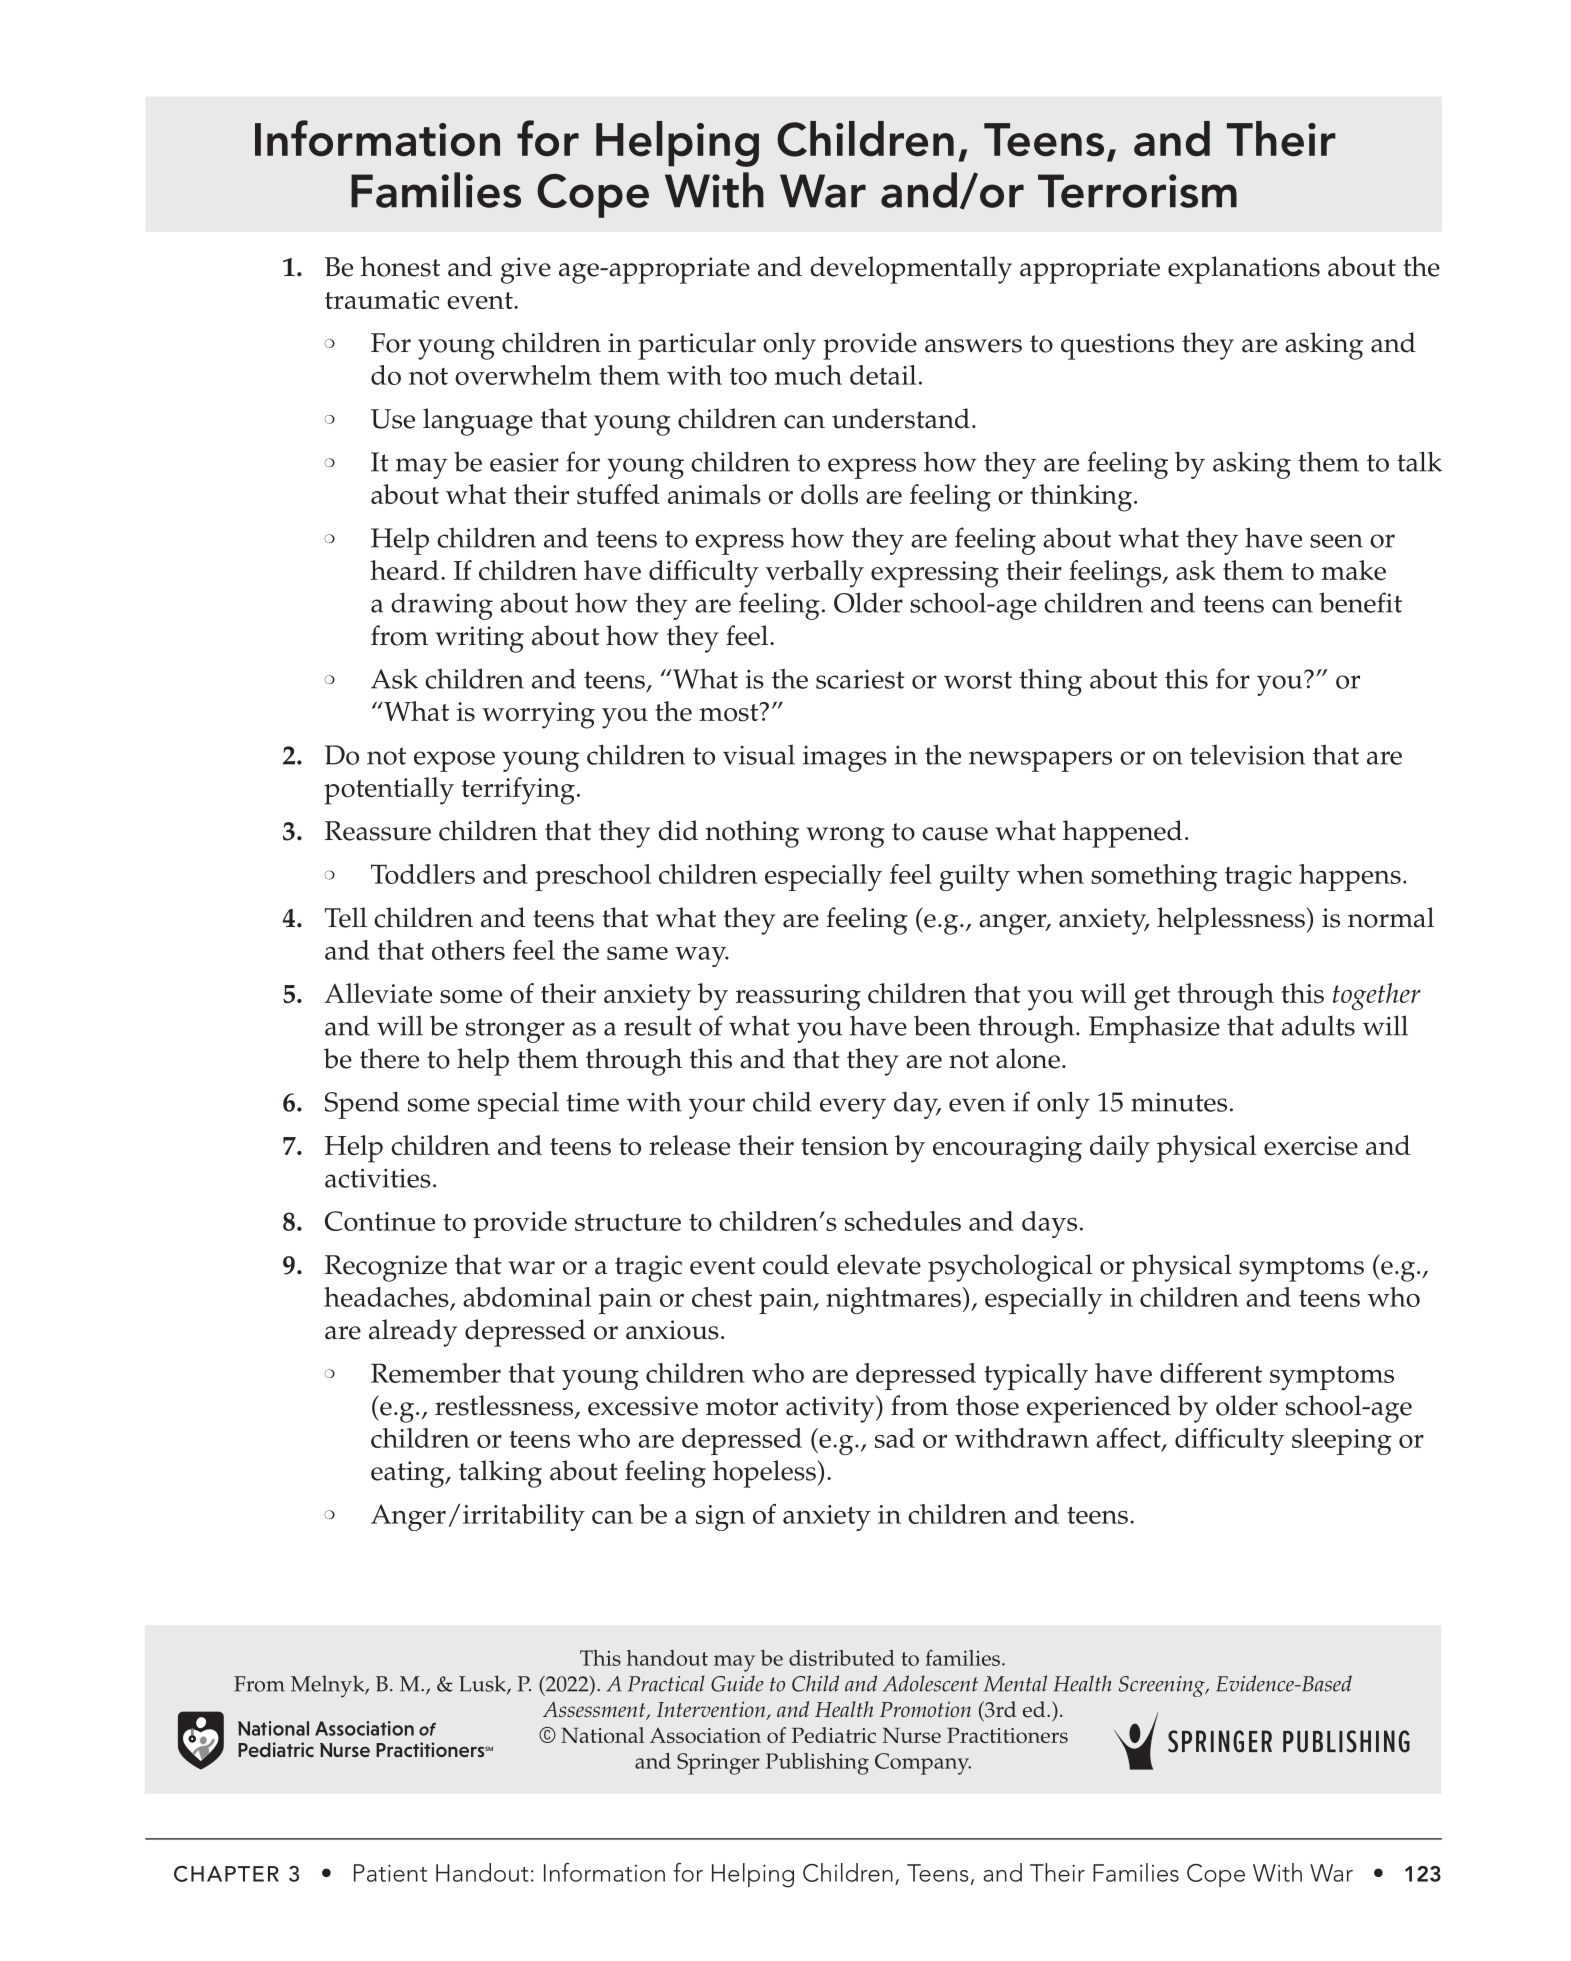 The height and width of the page is (1961, 1571). What do you see at coordinates (409, 1474) in the page?
I see `eating` at bounding box center [409, 1474].
